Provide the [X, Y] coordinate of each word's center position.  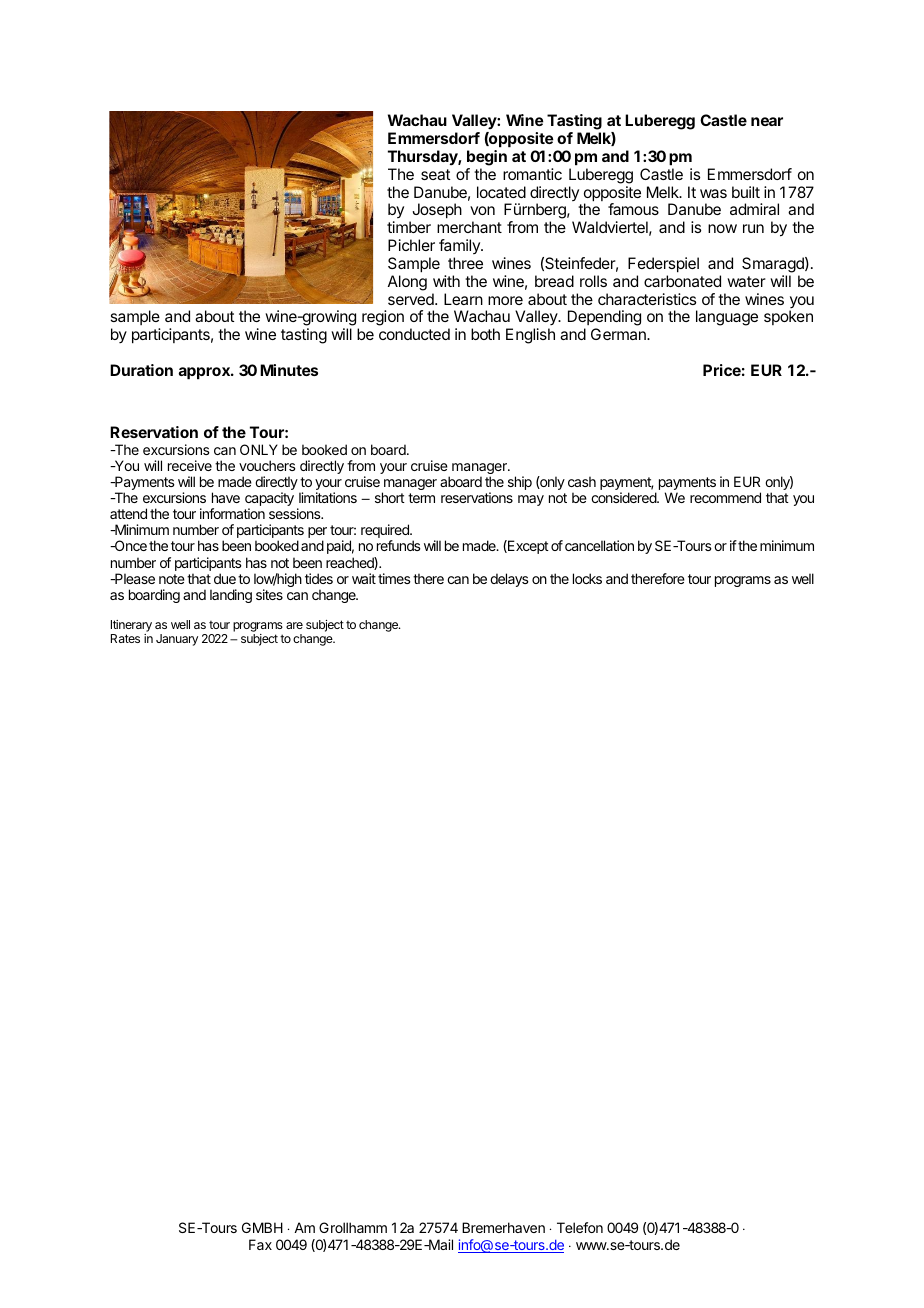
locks [587, 578]
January [177, 640]
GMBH [262, 1227]
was [713, 193]
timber [409, 227]
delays [509, 580]
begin [487, 158]
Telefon [580, 1227]
